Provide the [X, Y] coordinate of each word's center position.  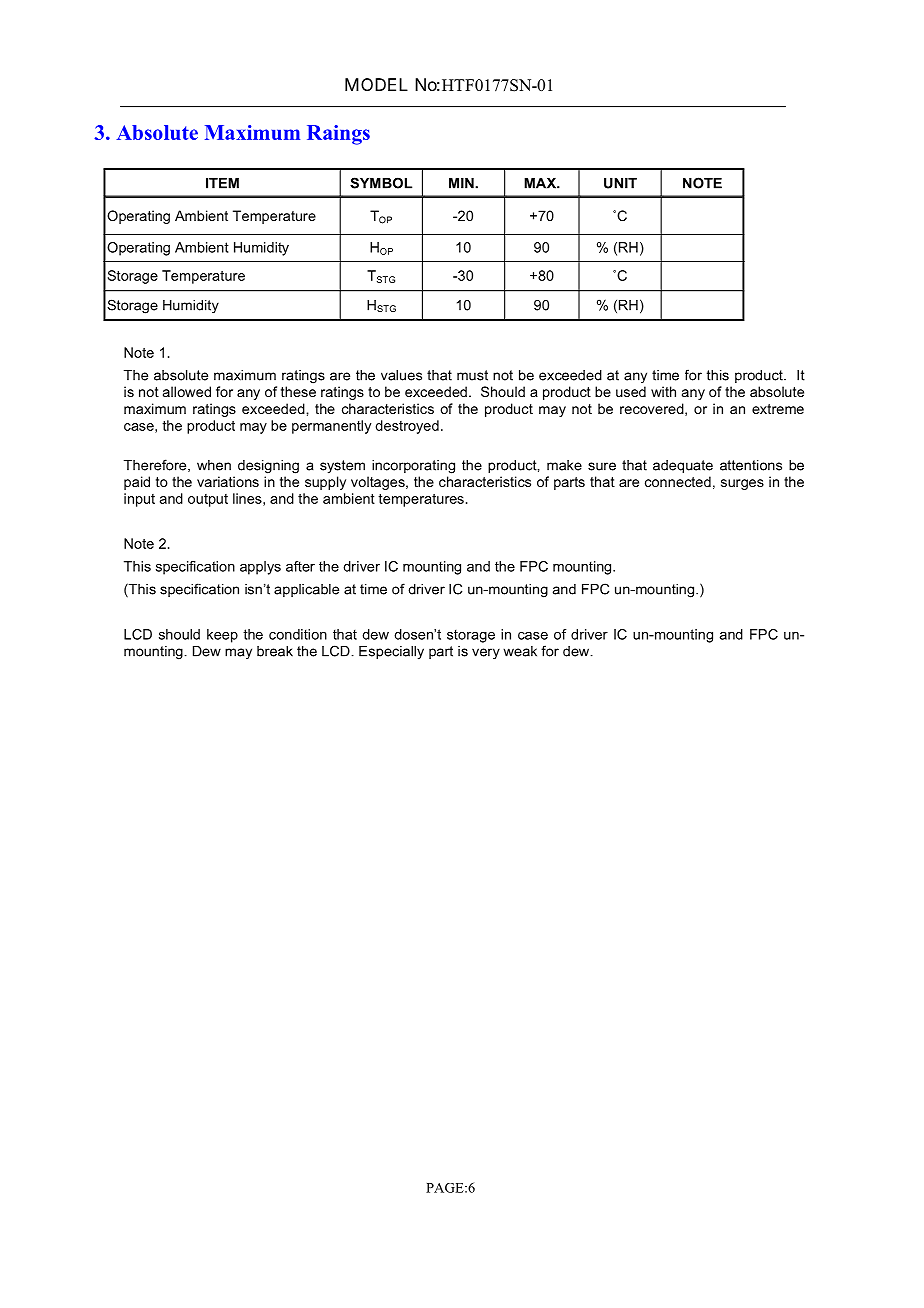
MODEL [376, 84]
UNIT [620, 183]
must [472, 375]
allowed [187, 391]
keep [222, 636]
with [663, 391]
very [486, 654]
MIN [462, 183]
